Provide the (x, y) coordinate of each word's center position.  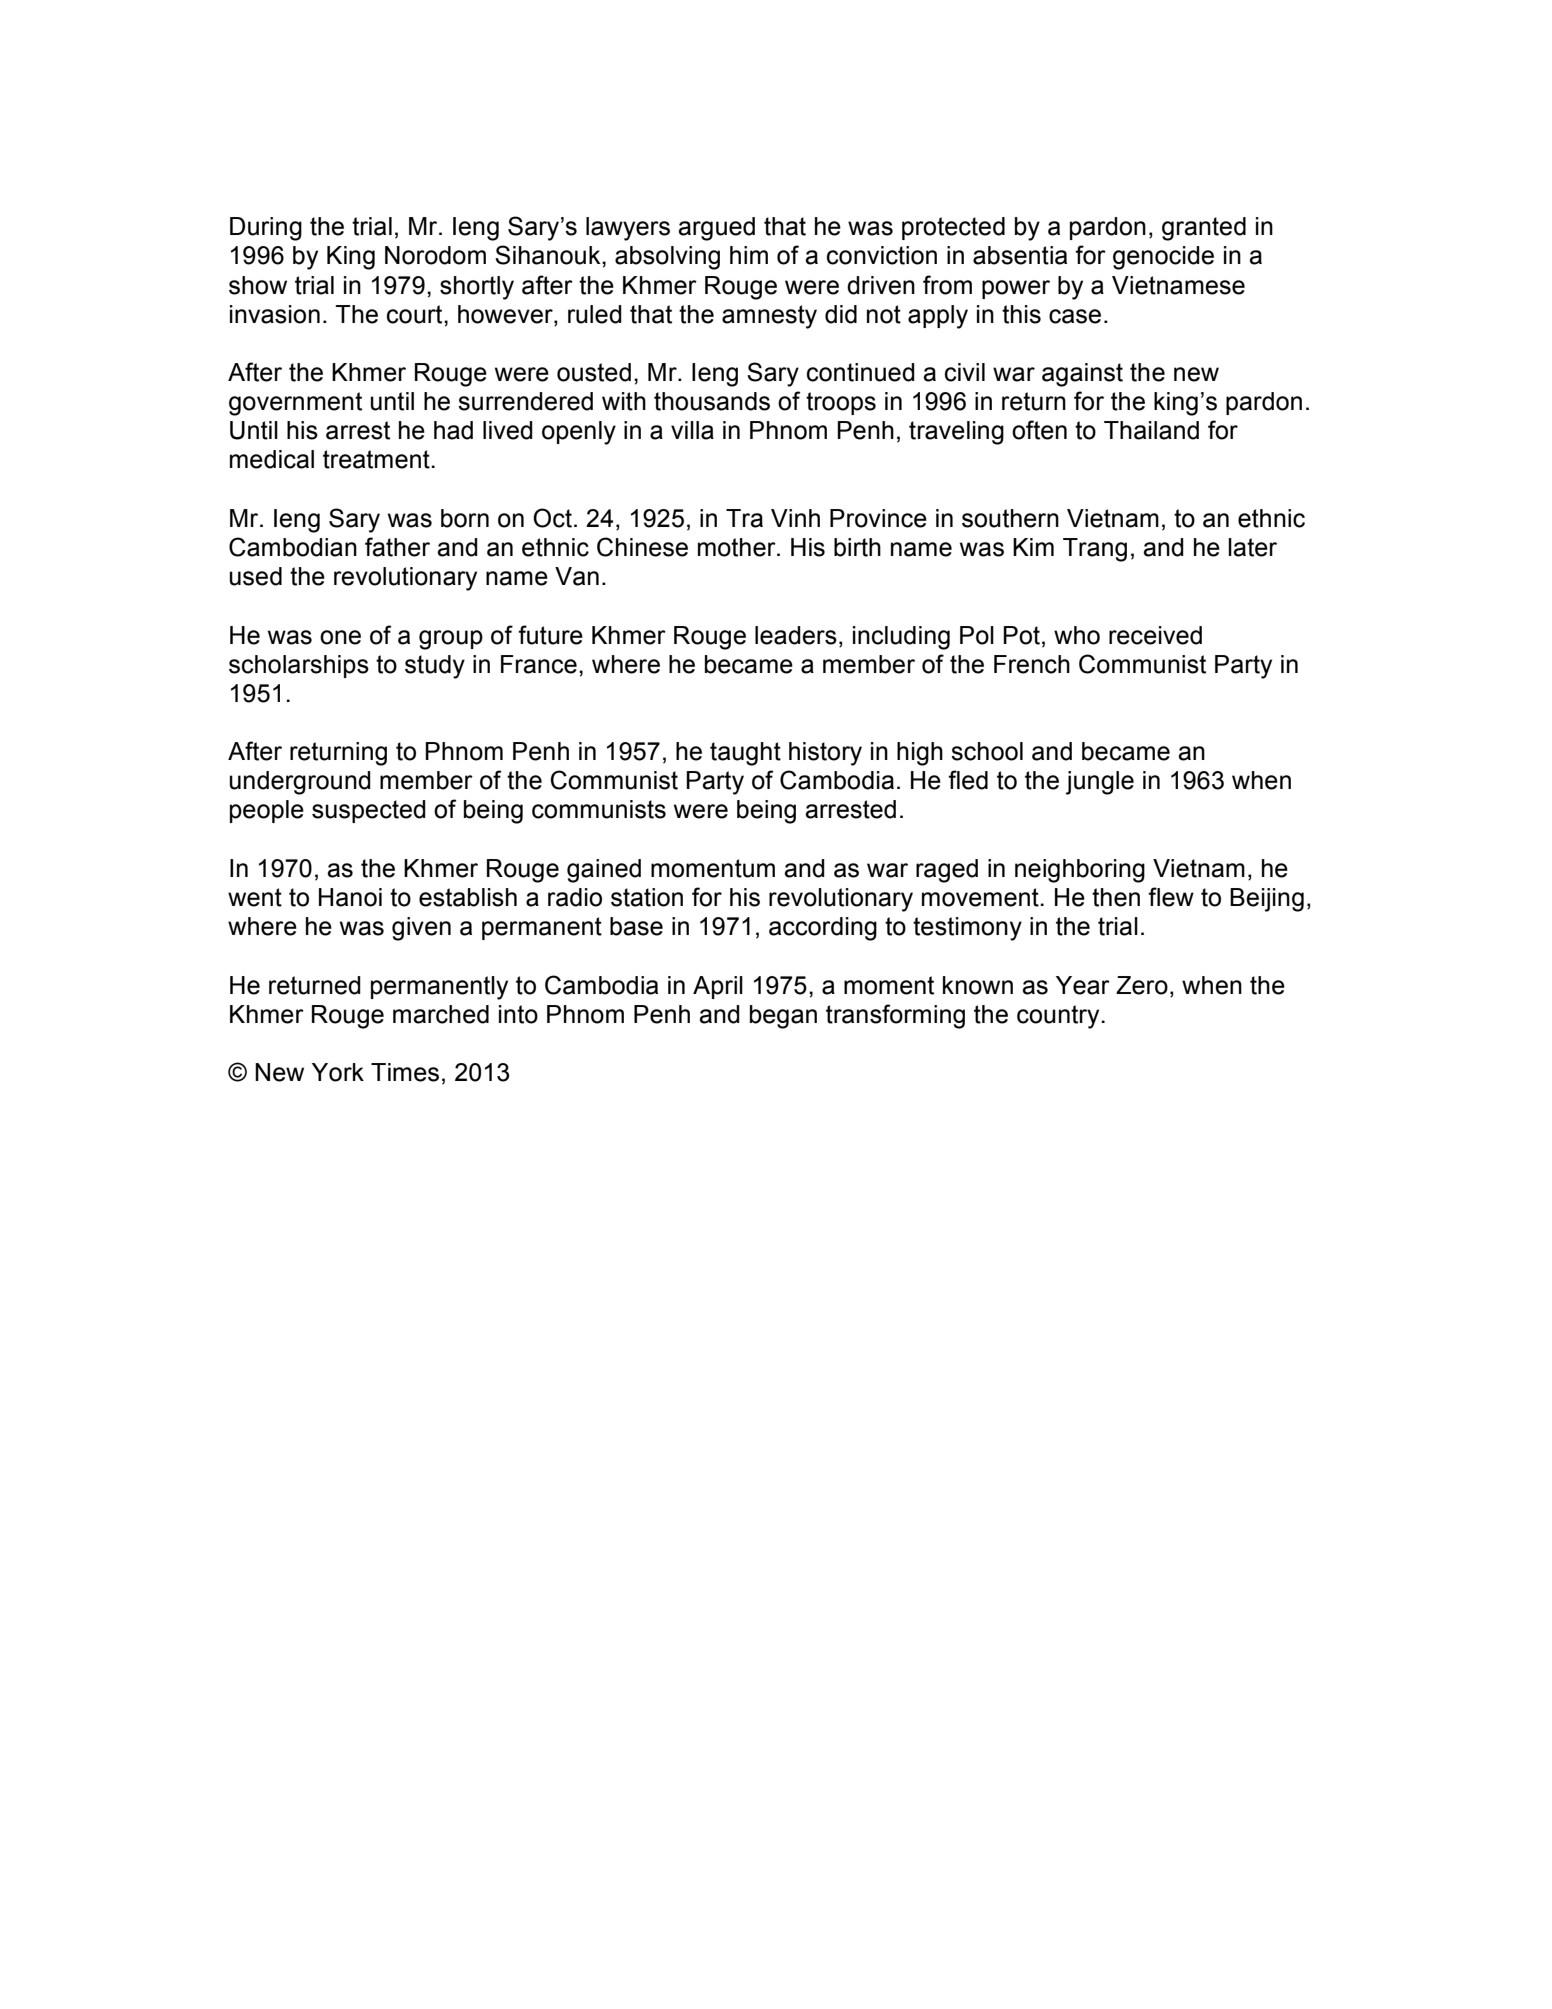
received (1155, 635)
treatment (377, 459)
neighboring (1080, 871)
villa (692, 430)
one (340, 637)
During (266, 229)
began (783, 1017)
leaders (796, 635)
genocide (1163, 258)
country (1059, 1017)
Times (405, 1072)
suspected (369, 811)
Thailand (1151, 430)
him (749, 255)
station (647, 897)
